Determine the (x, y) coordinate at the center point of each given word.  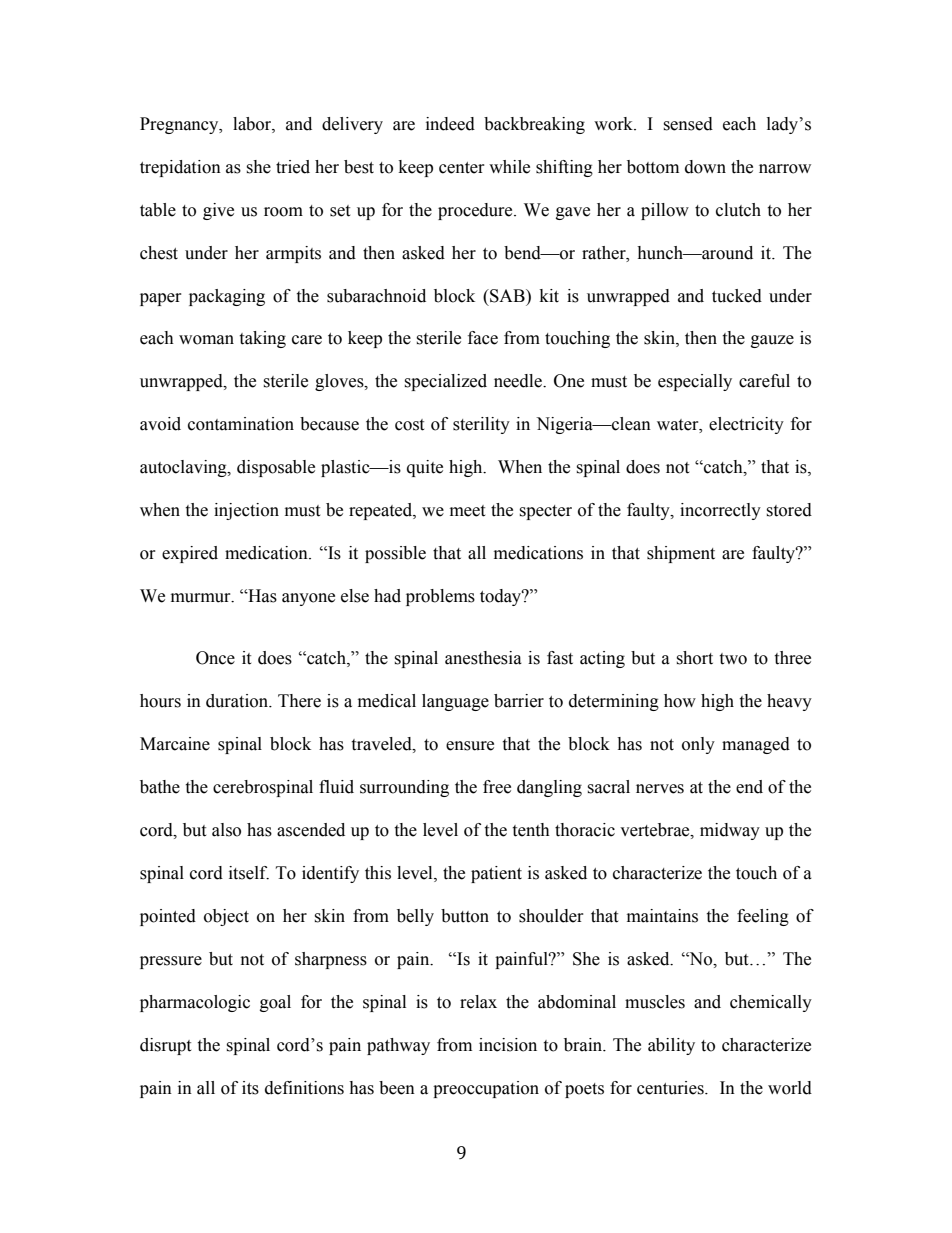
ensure (470, 746)
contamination (241, 424)
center (462, 168)
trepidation (180, 168)
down (705, 167)
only (698, 745)
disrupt (165, 1046)
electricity (746, 425)
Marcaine (175, 744)
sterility (481, 425)
